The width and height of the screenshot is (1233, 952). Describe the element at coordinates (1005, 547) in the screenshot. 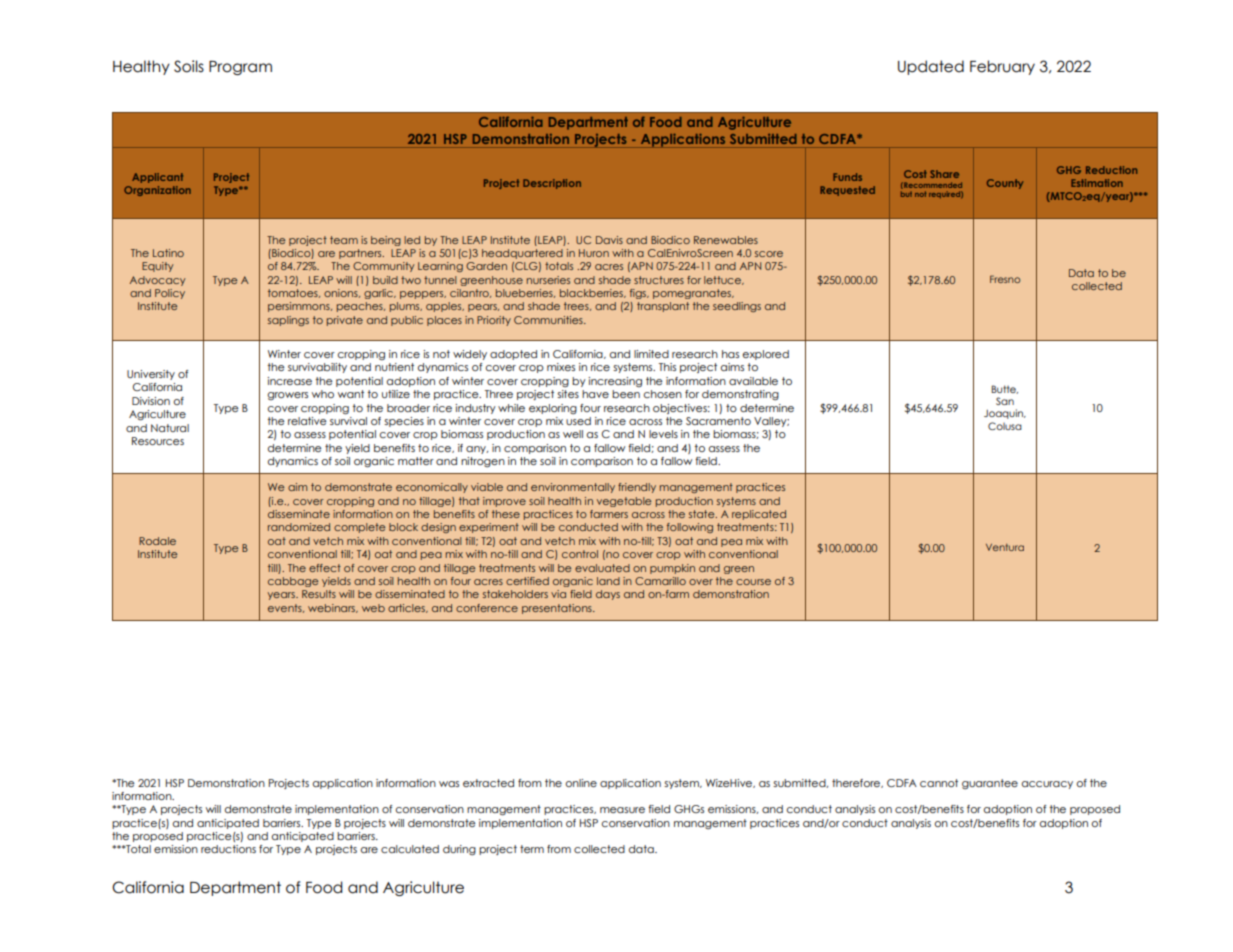

I see `Ventura` at that location.
